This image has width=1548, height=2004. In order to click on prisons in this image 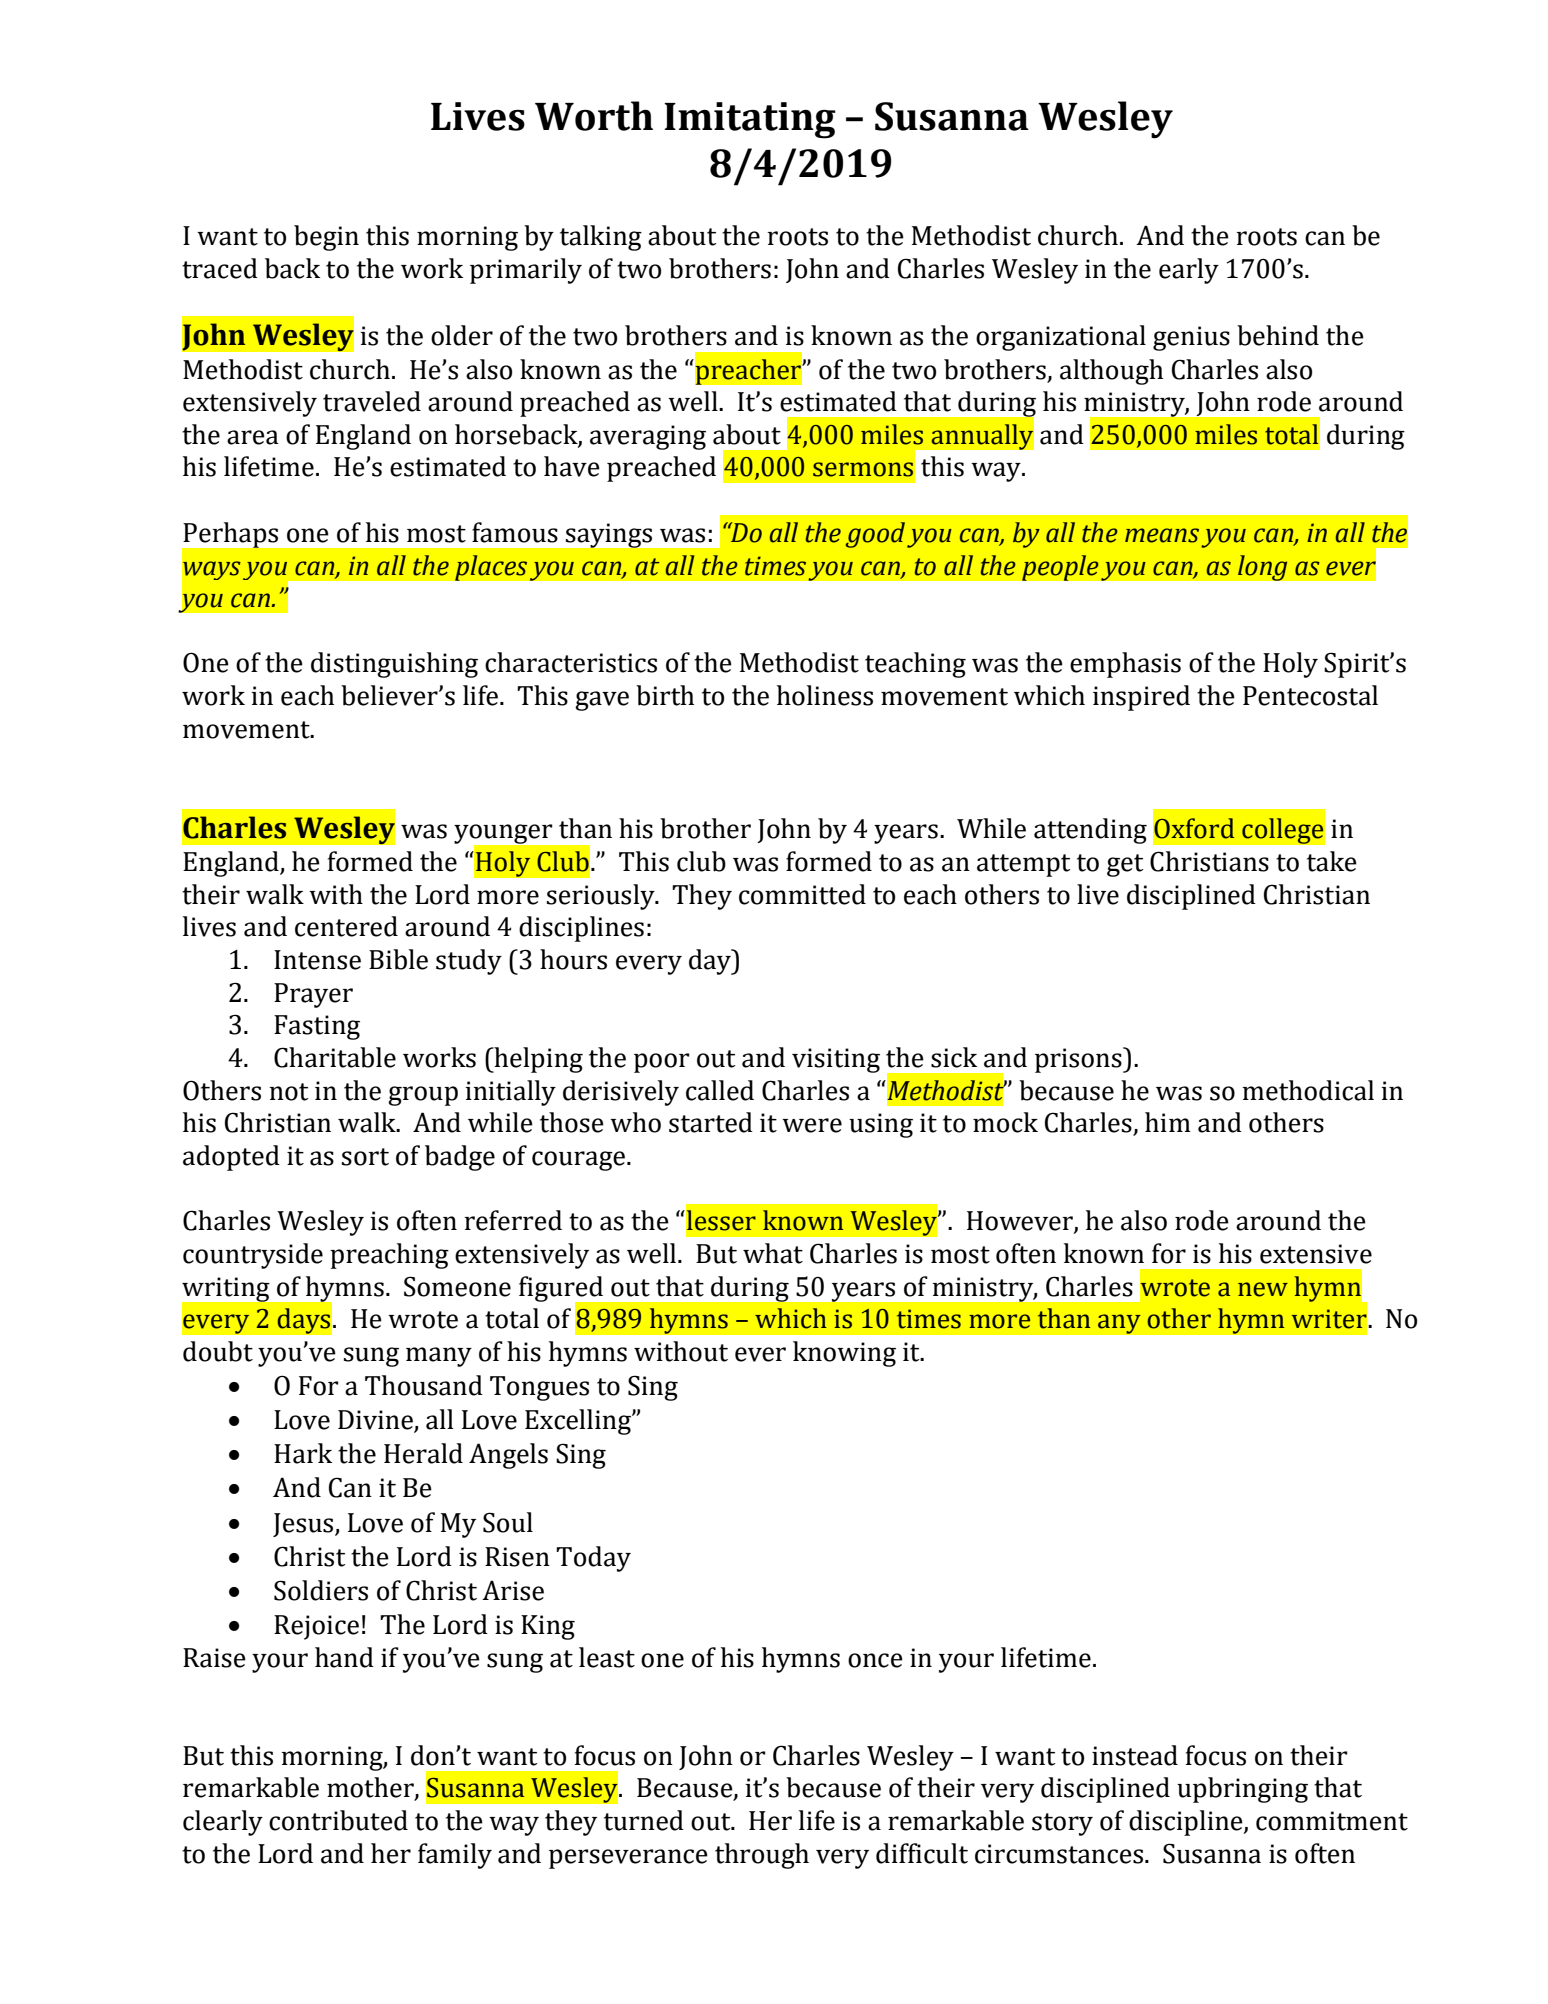, I will do `click(1079, 1060)`.
